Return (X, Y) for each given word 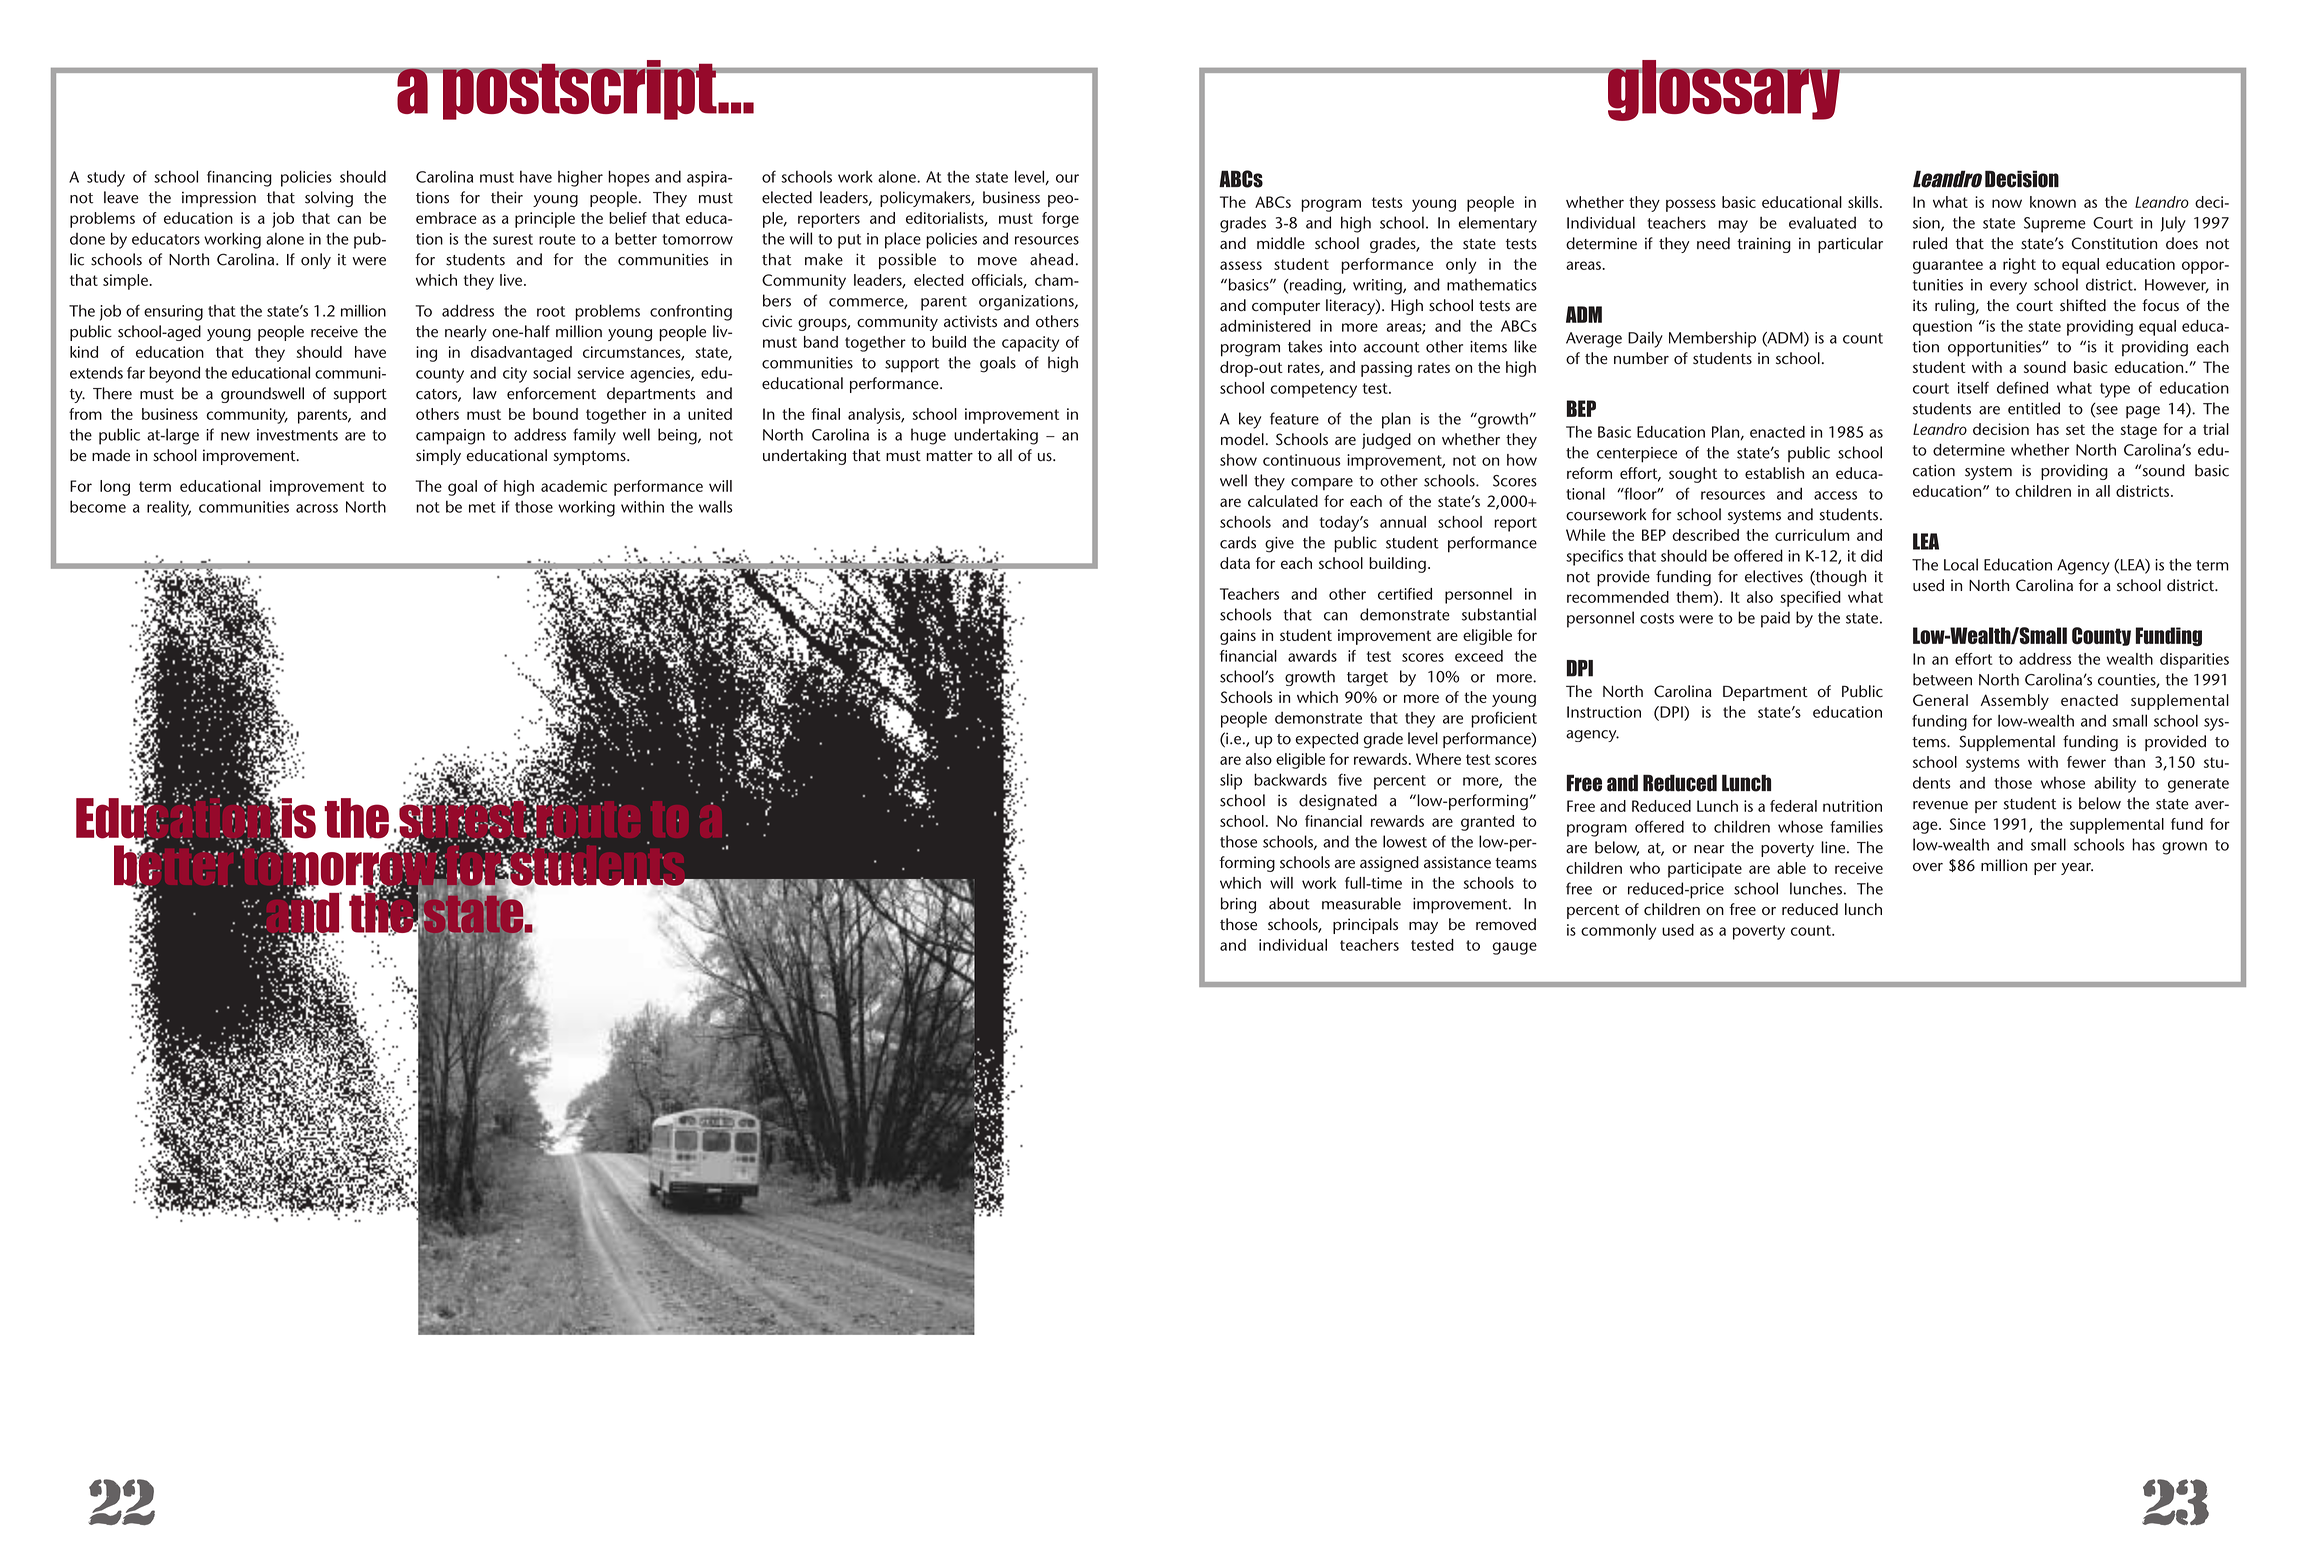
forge (1060, 220)
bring (1238, 905)
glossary (1724, 90)
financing (239, 178)
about (1289, 903)
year (2077, 868)
